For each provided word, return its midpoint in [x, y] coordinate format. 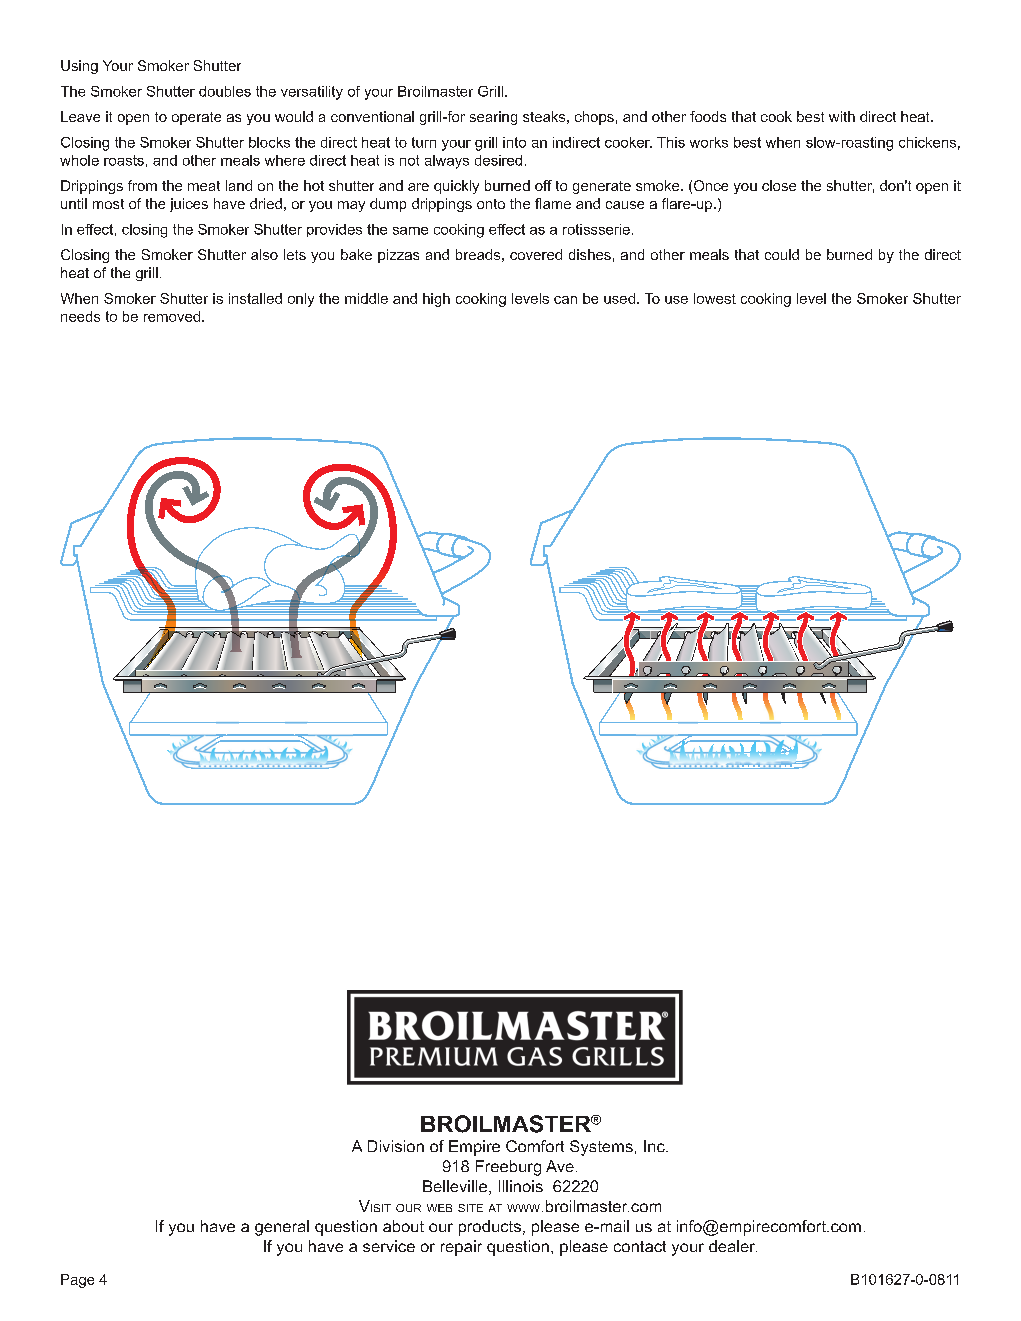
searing [493, 118]
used [619, 298]
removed [172, 316]
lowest [715, 298]
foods [708, 116]
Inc [655, 1146]
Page [77, 1281]
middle [366, 298]
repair [461, 1248]
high [436, 300]
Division [396, 1146]
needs [80, 316]
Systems [601, 1148]
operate [196, 118]
